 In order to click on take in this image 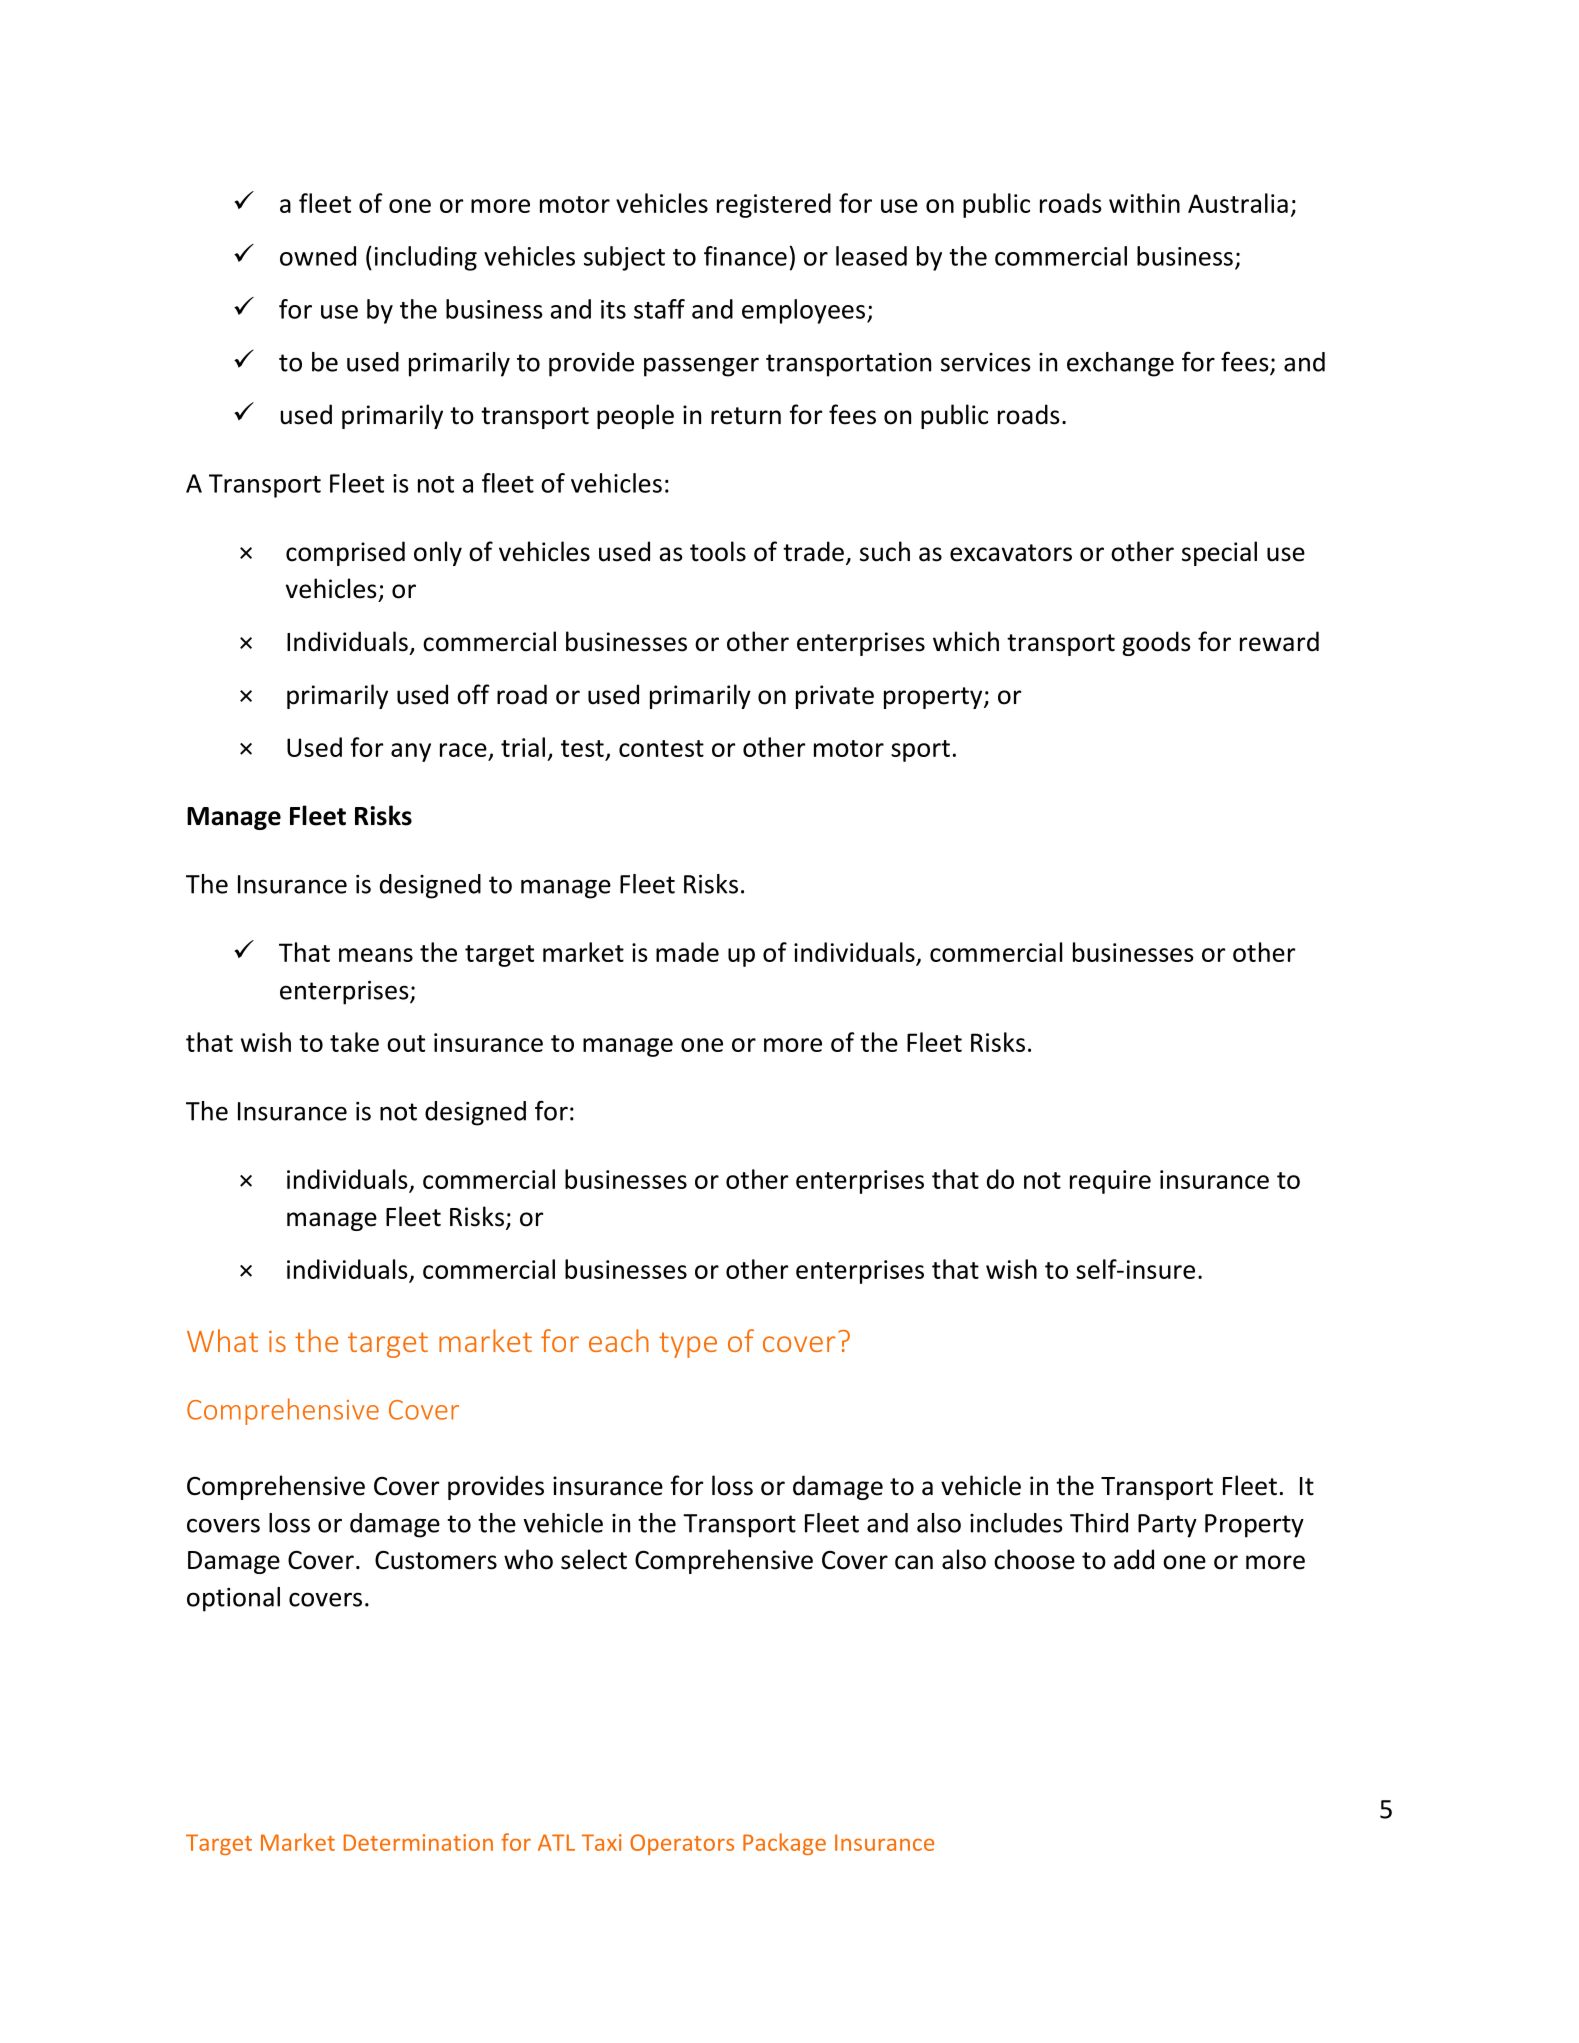, I will do `click(354, 1042)`.
